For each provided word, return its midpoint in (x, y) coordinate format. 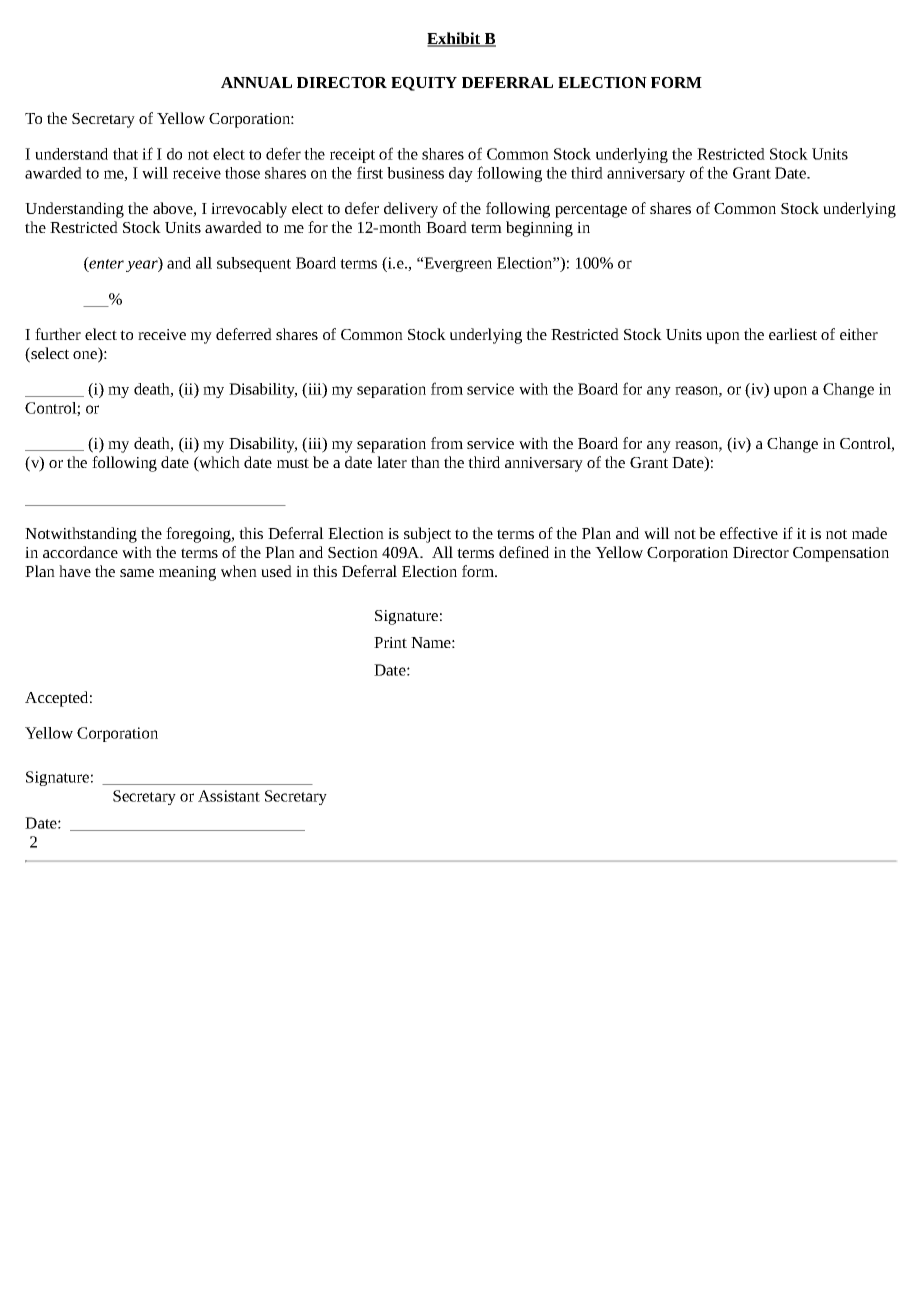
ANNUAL (256, 82)
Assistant (229, 796)
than (425, 462)
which (218, 463)
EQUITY (424, 84)
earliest (793, 334)
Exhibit (455, 39)
